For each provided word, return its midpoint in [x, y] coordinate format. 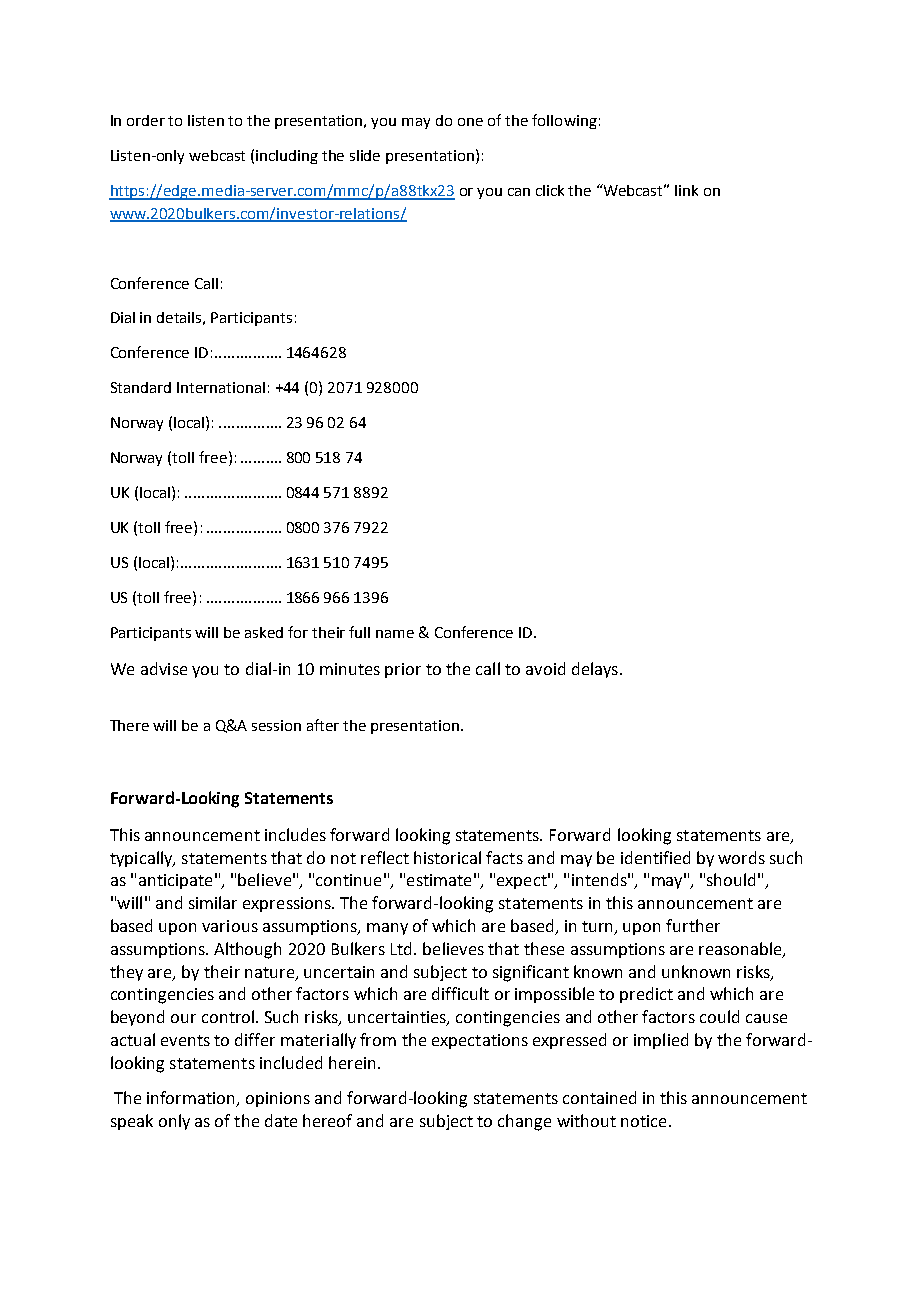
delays [595, 670]
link [686, 190]
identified [655, 857]
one [470, 122]
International [221, 387]
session [276, 725]
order [146, 120]
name [395, 634]
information [192, 1098]
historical [447, 857]
